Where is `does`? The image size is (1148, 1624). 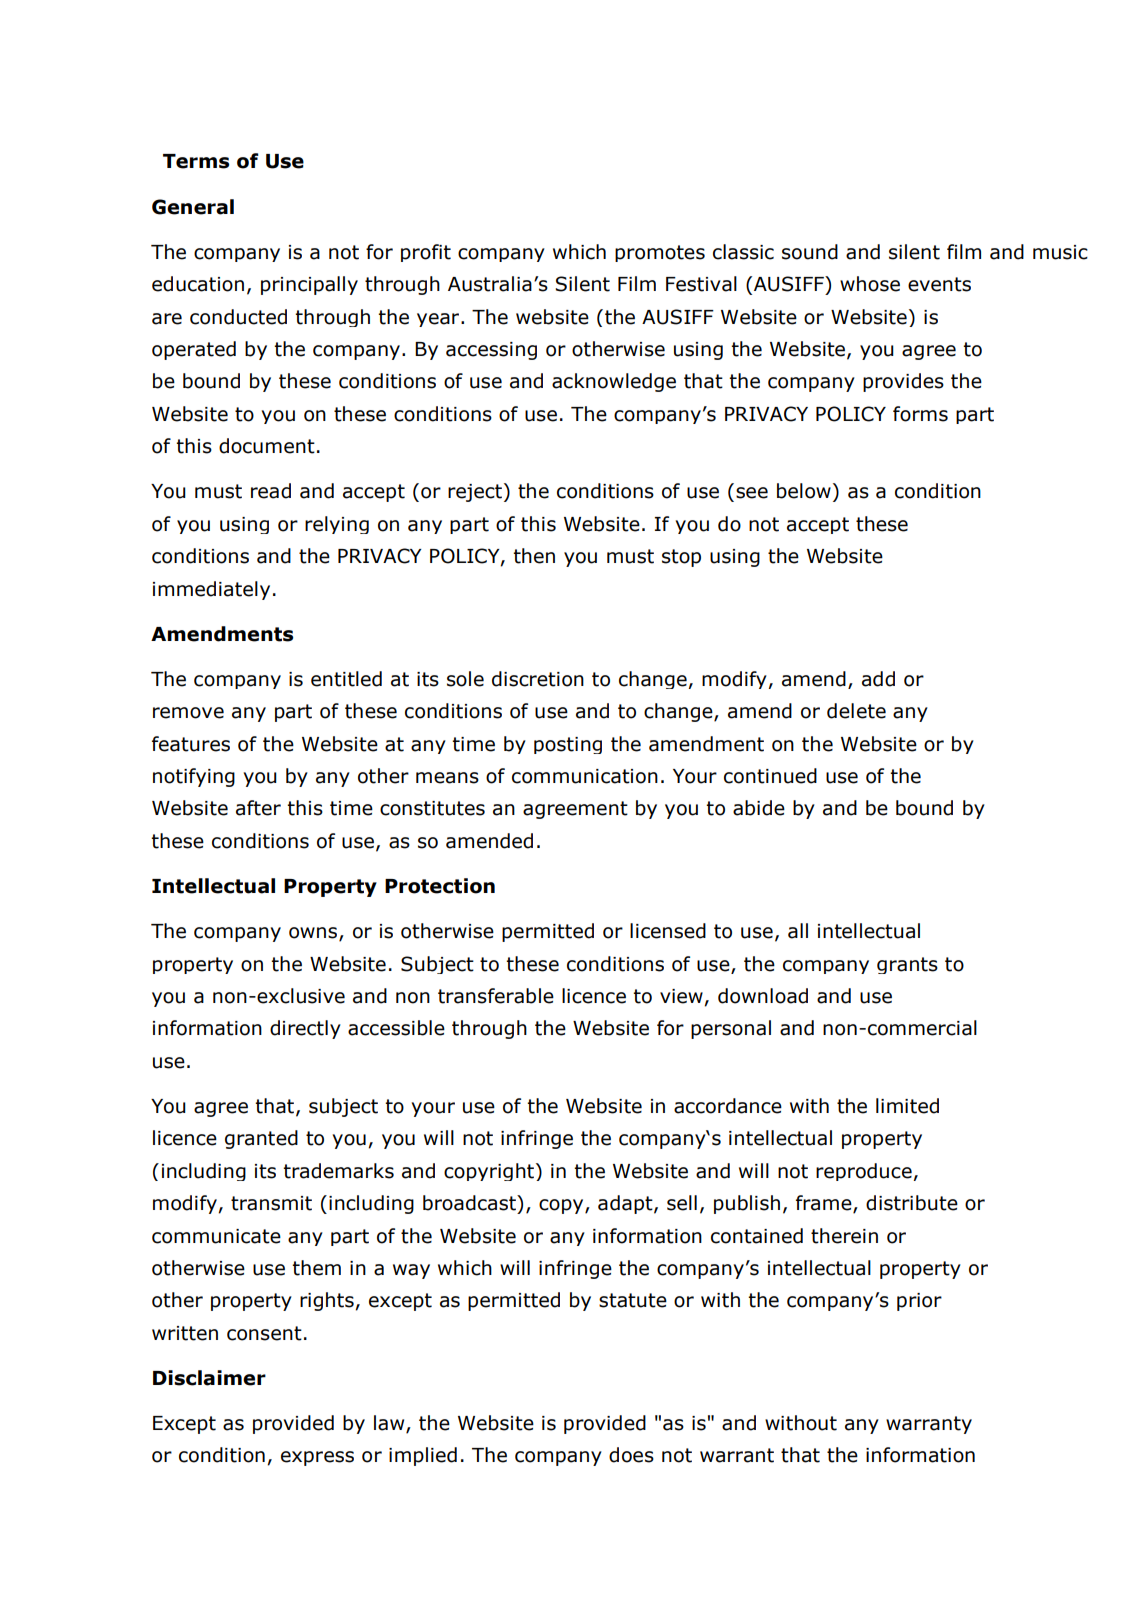
does is located at coordinates (631, 1455).
